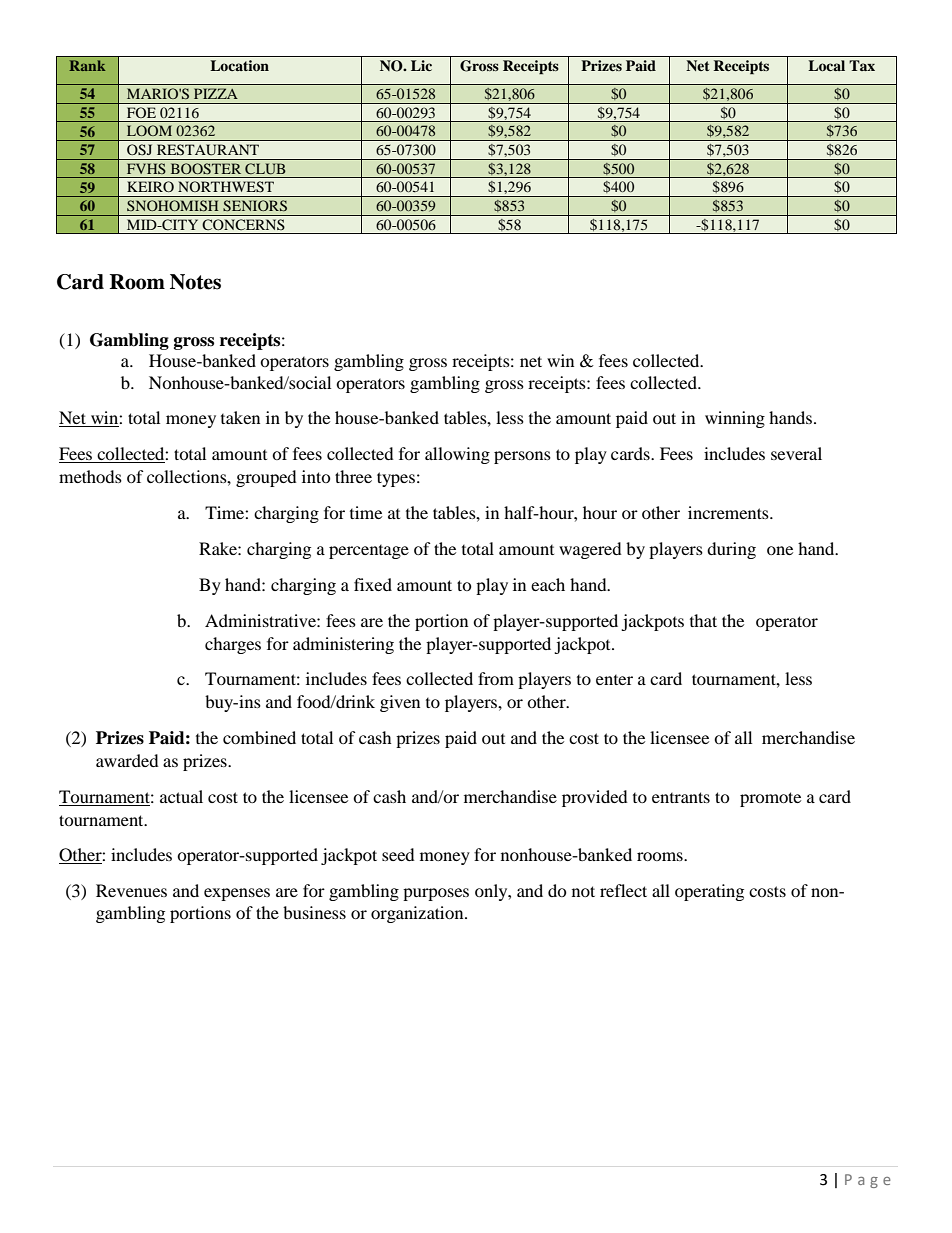  I want to click on Page, so click(868, 1181).
